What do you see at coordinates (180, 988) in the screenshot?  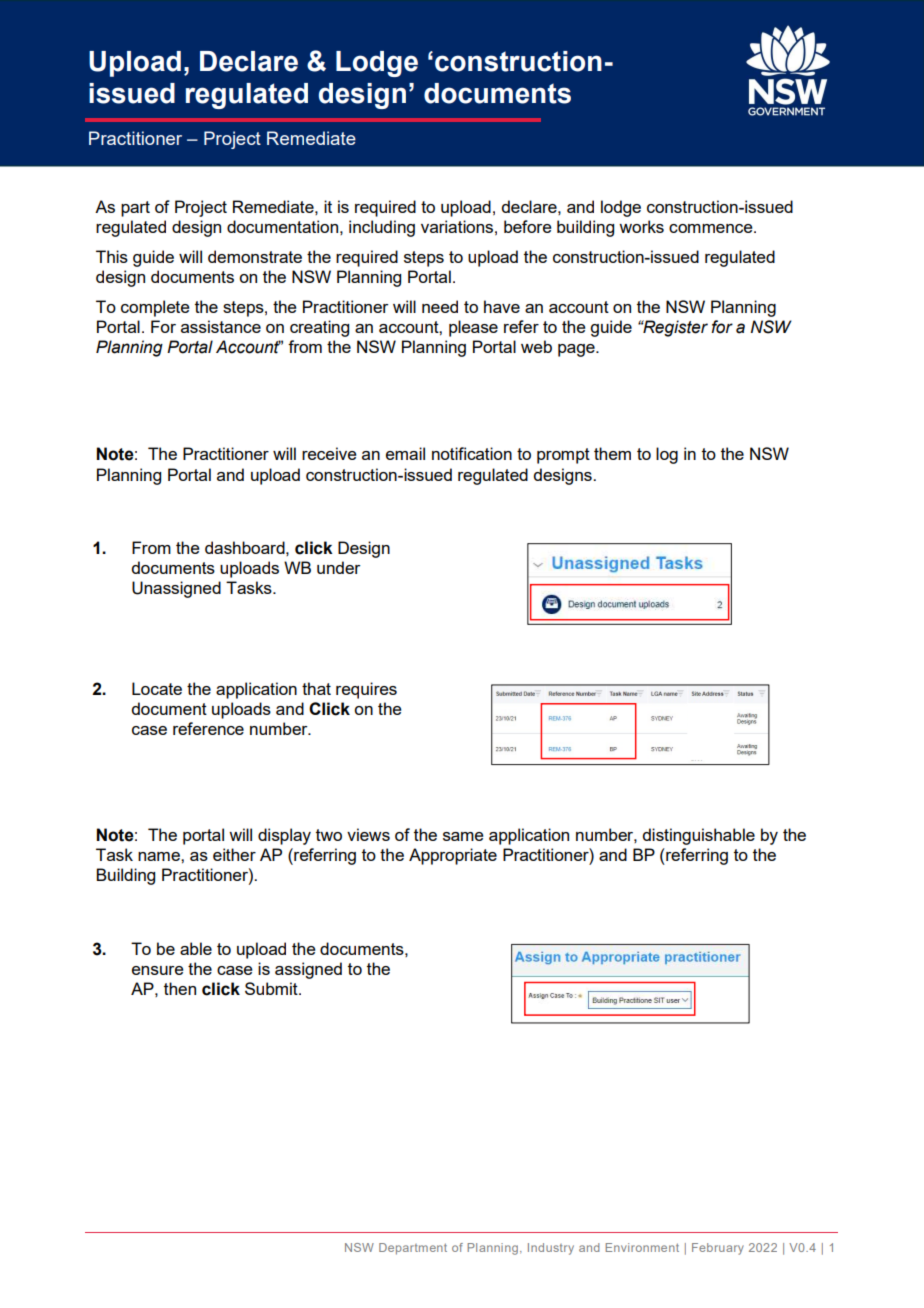 I see `then` at bounding box center [180, 988].
